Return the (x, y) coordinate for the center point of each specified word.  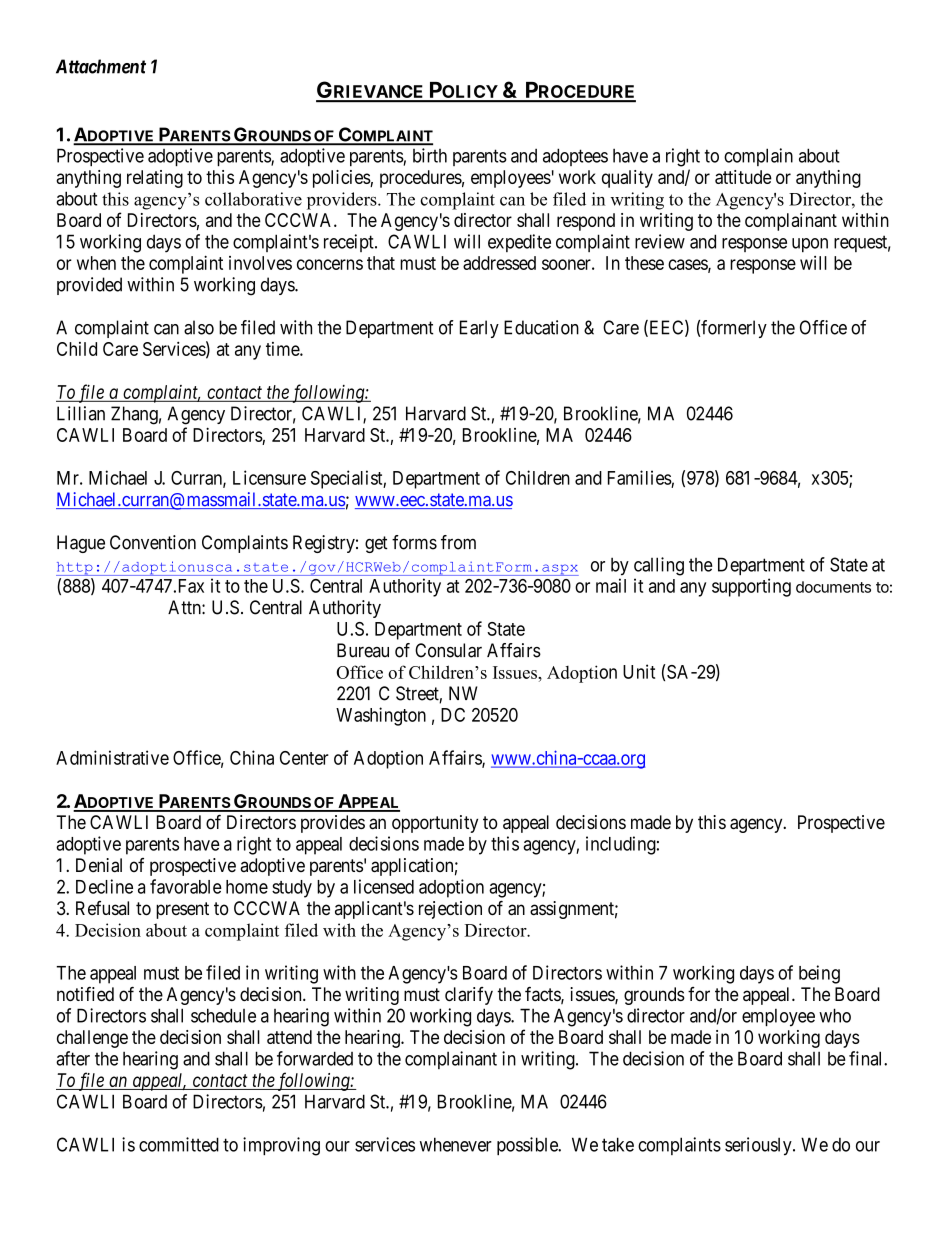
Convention (153, 542)
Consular (448, 650)
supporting (751, 587)
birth (430, 155)
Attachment (101, 66)
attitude (743, 177)
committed (179, 1144)
